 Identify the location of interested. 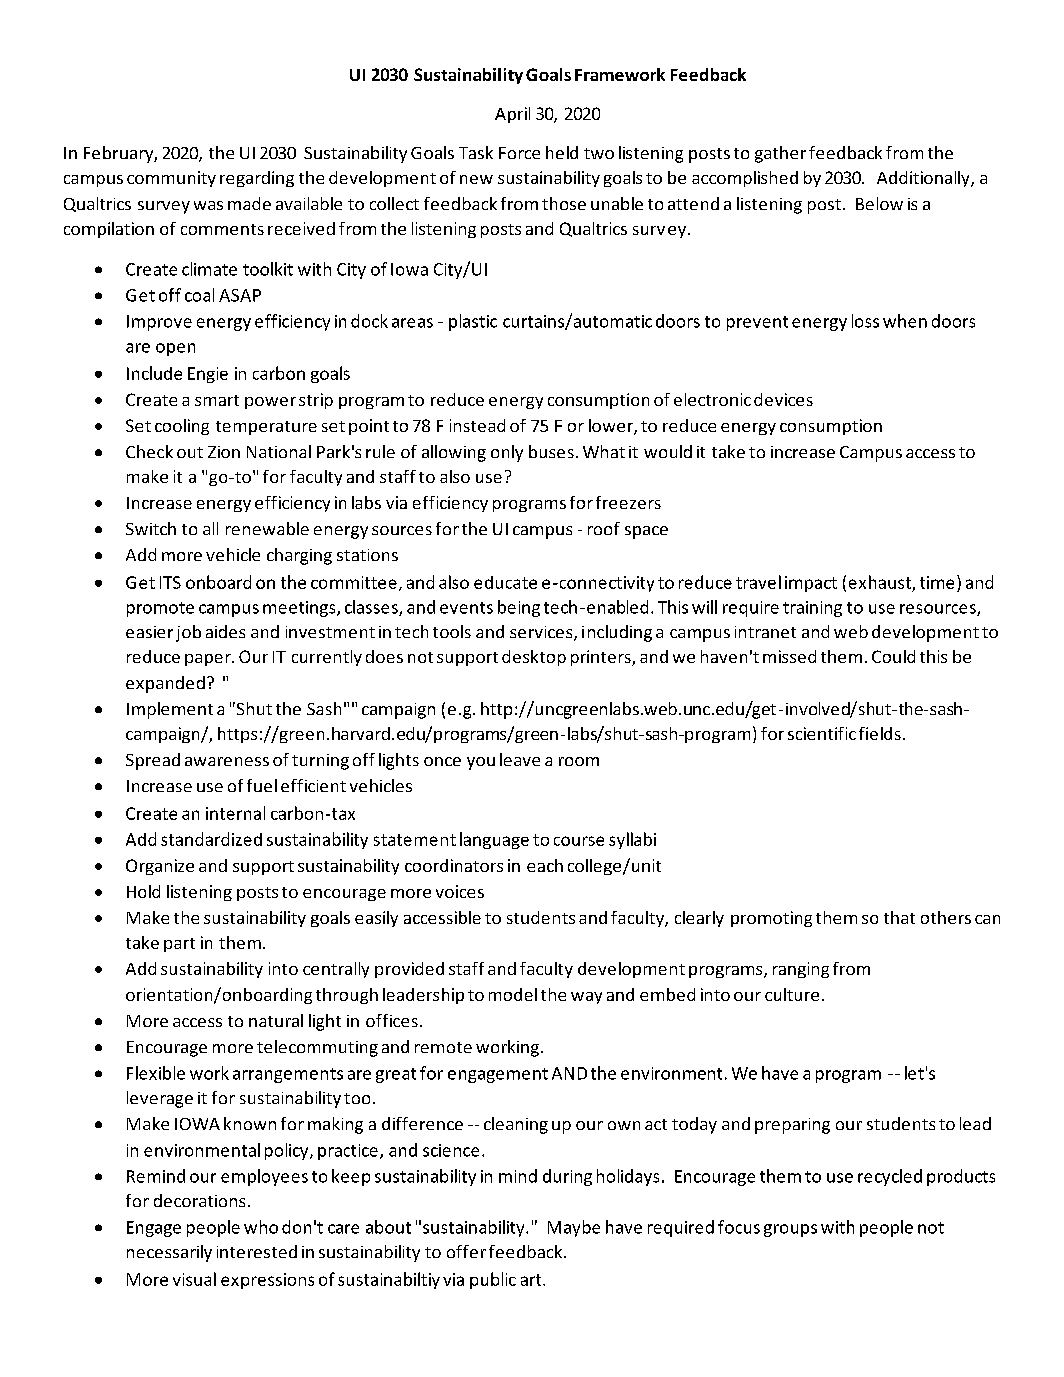
(257, 1251).
